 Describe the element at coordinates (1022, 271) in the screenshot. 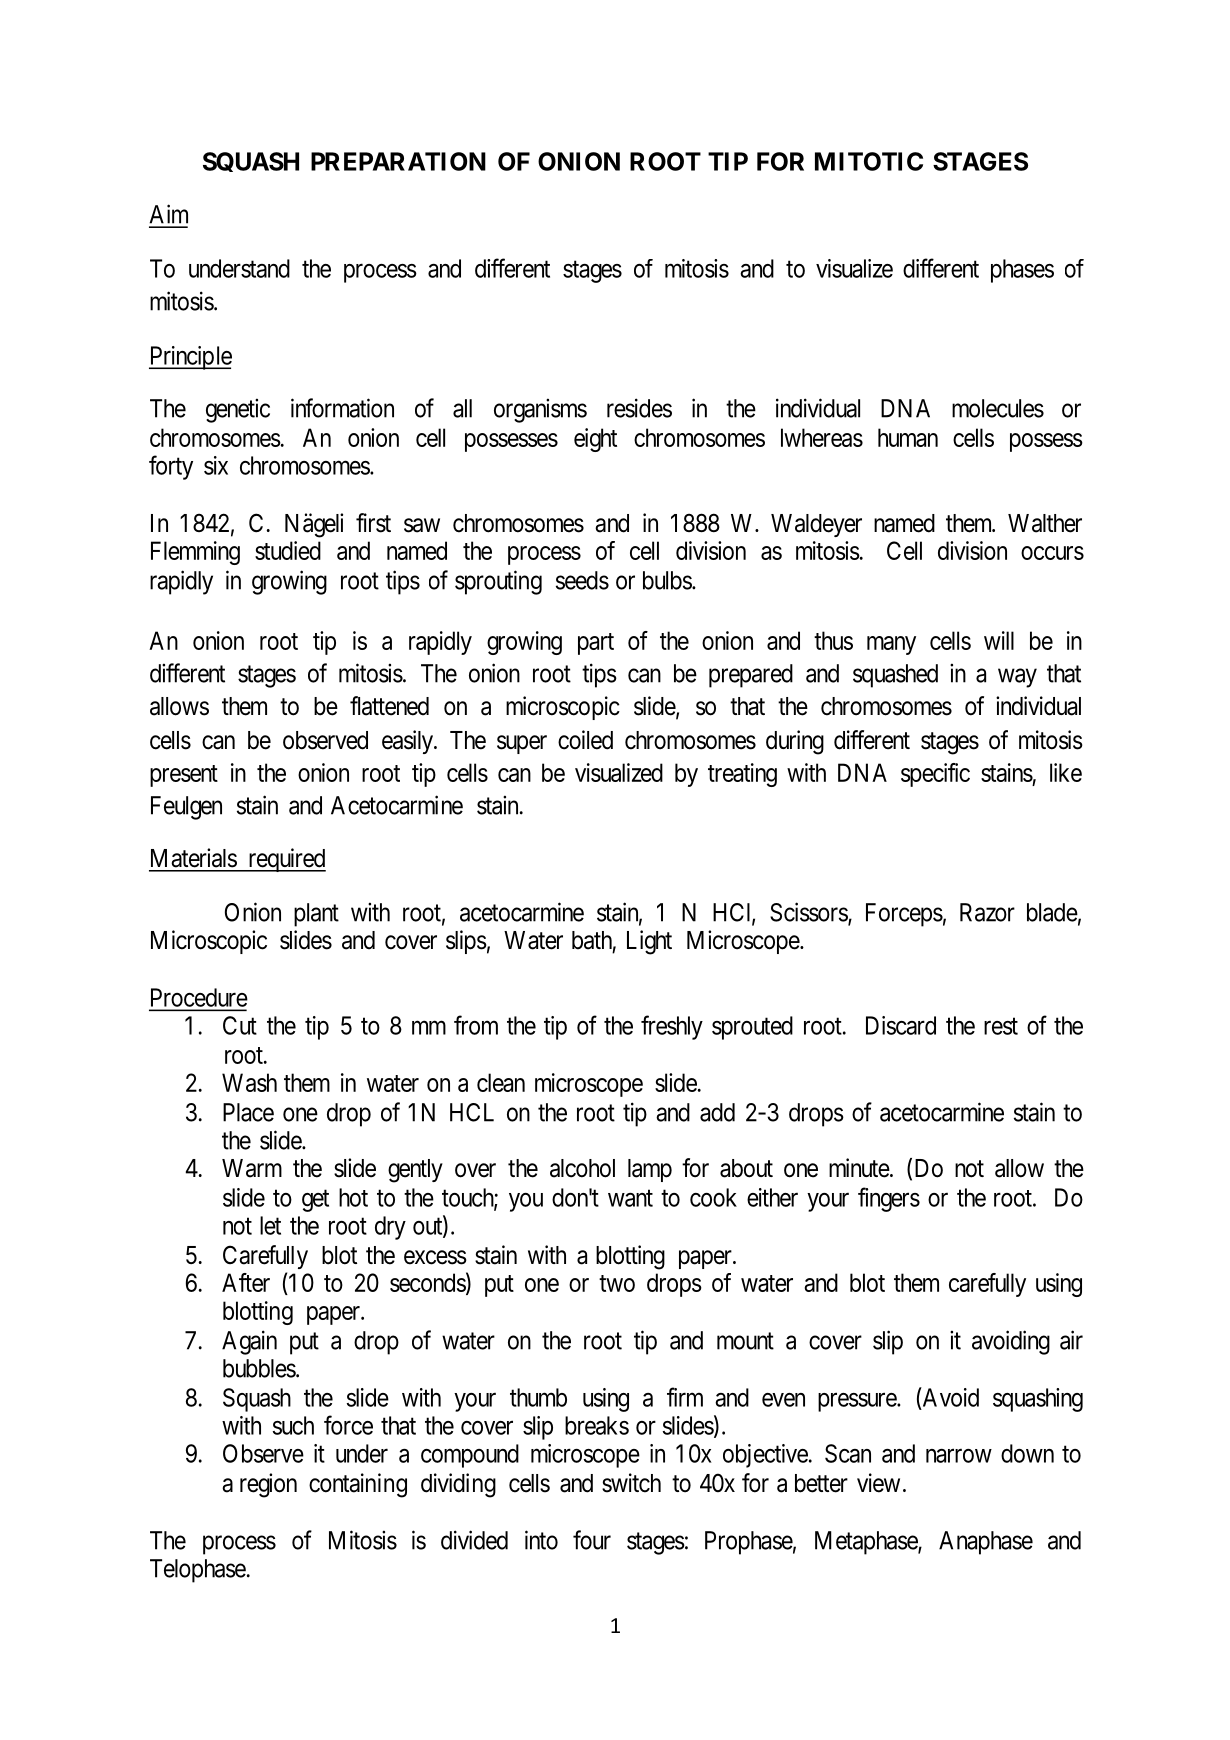

I see `phases` at that location.
